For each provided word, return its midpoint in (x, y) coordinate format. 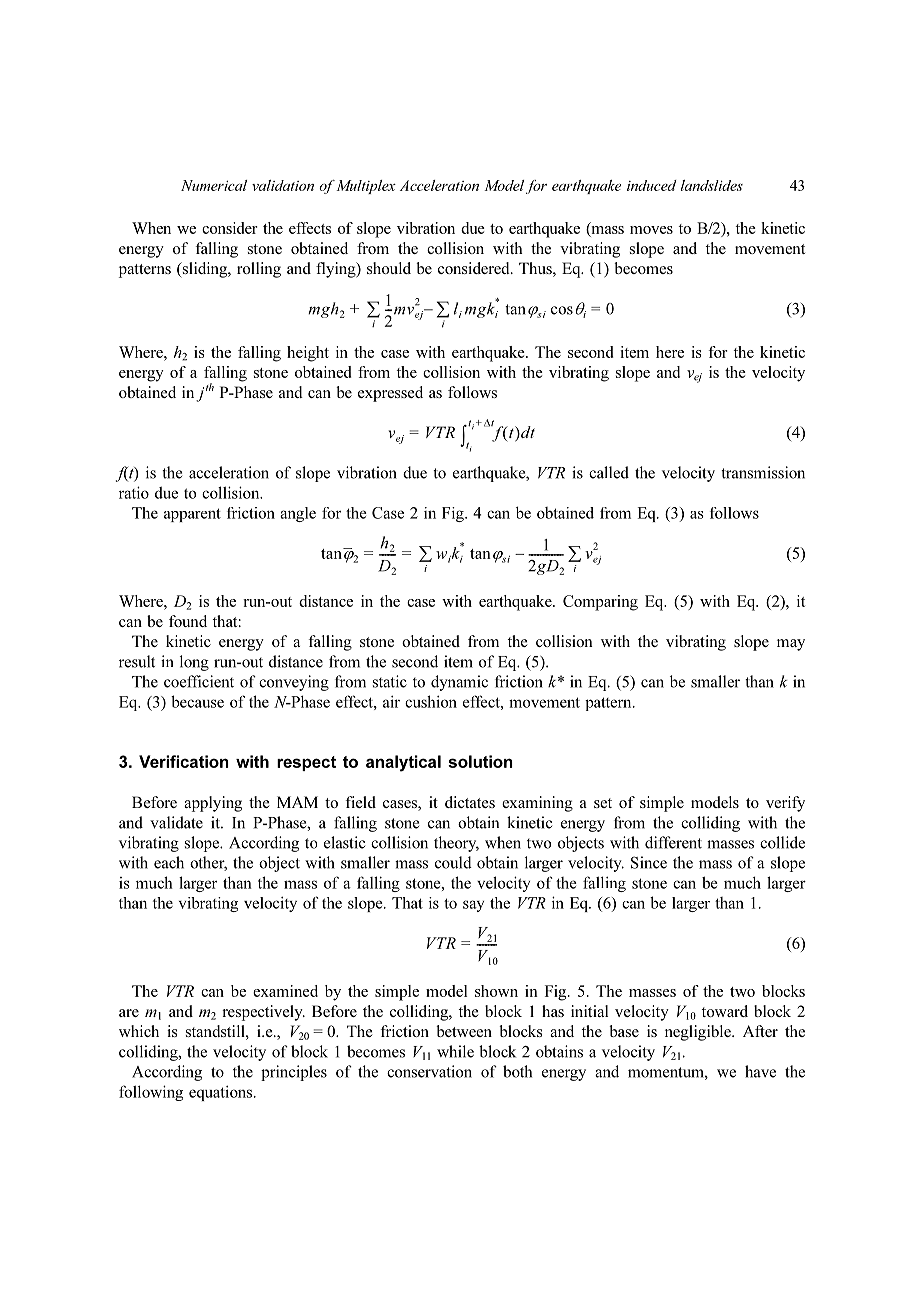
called (609, 472)
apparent (192, 515)
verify (785, 804)
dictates (470, 802)
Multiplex (365, 187)
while (455, 1051)
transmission (763, 472)
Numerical (214, 185)
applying (213, 804)
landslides (712, 185)
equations (222, 1093)
